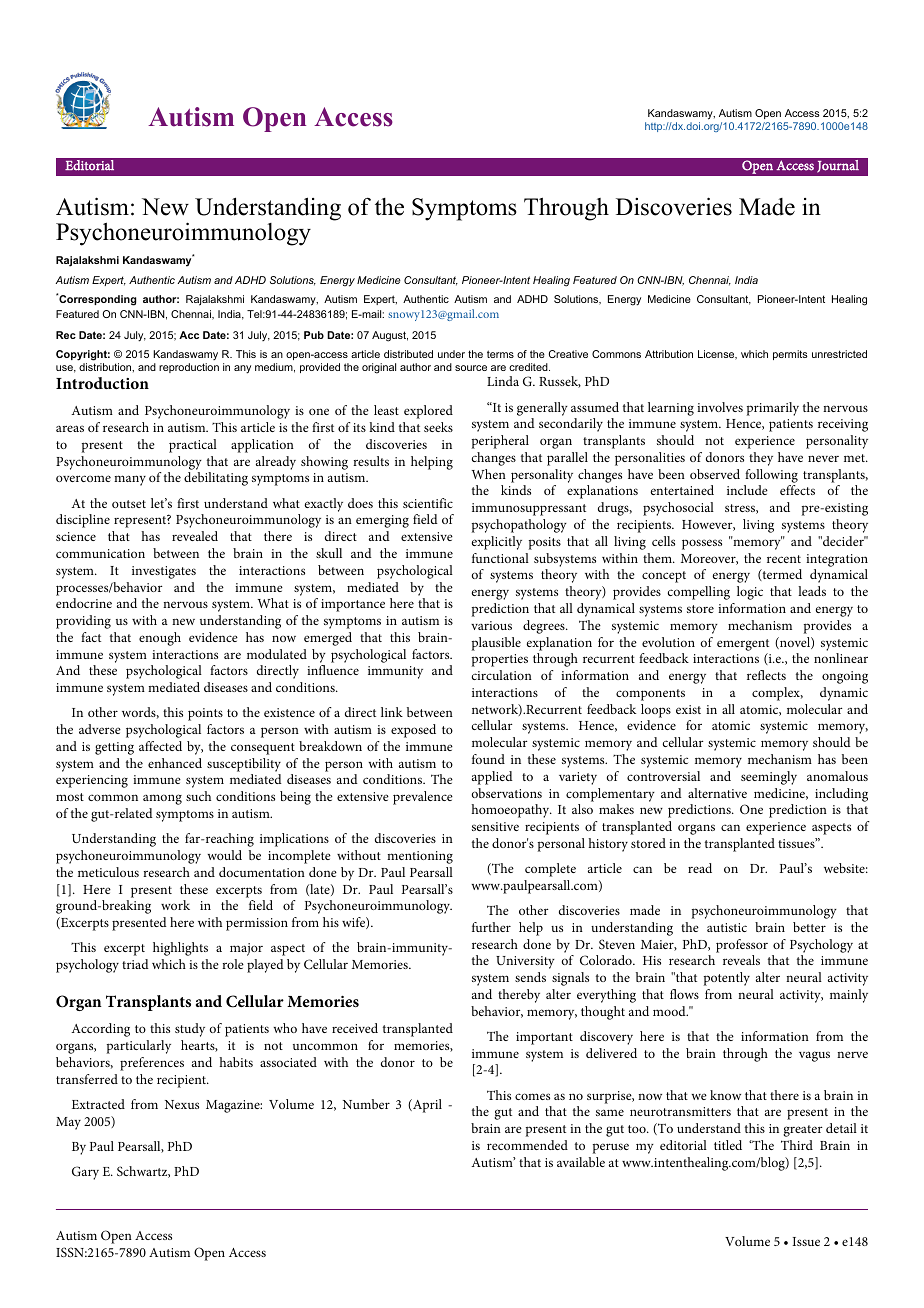 This screenshot has width=924, height=1308. Describe the element at coordinates (182, 1104) in the screenshot. I see `Nexus` at that location.
